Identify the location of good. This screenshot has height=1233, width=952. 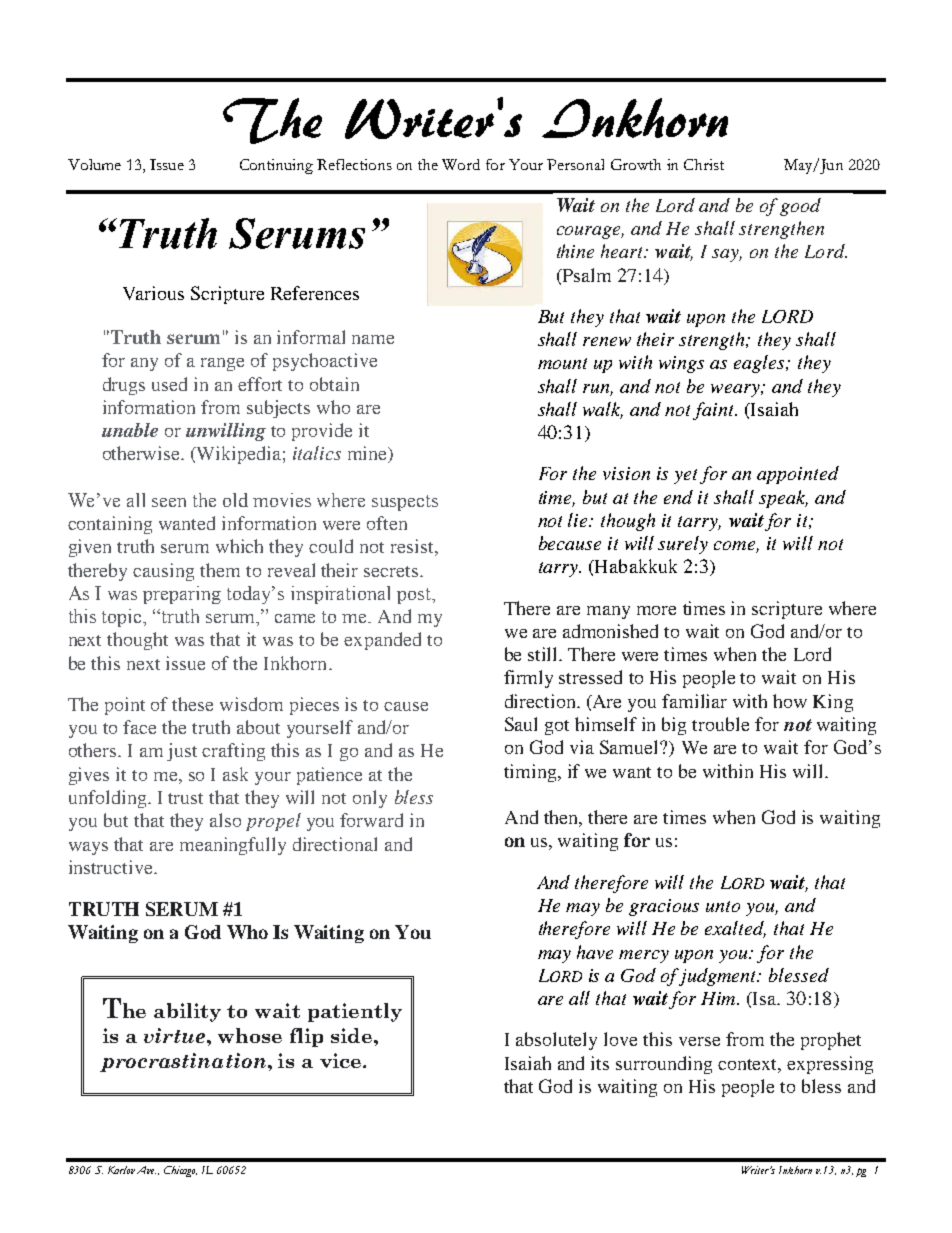
(800, 207).
